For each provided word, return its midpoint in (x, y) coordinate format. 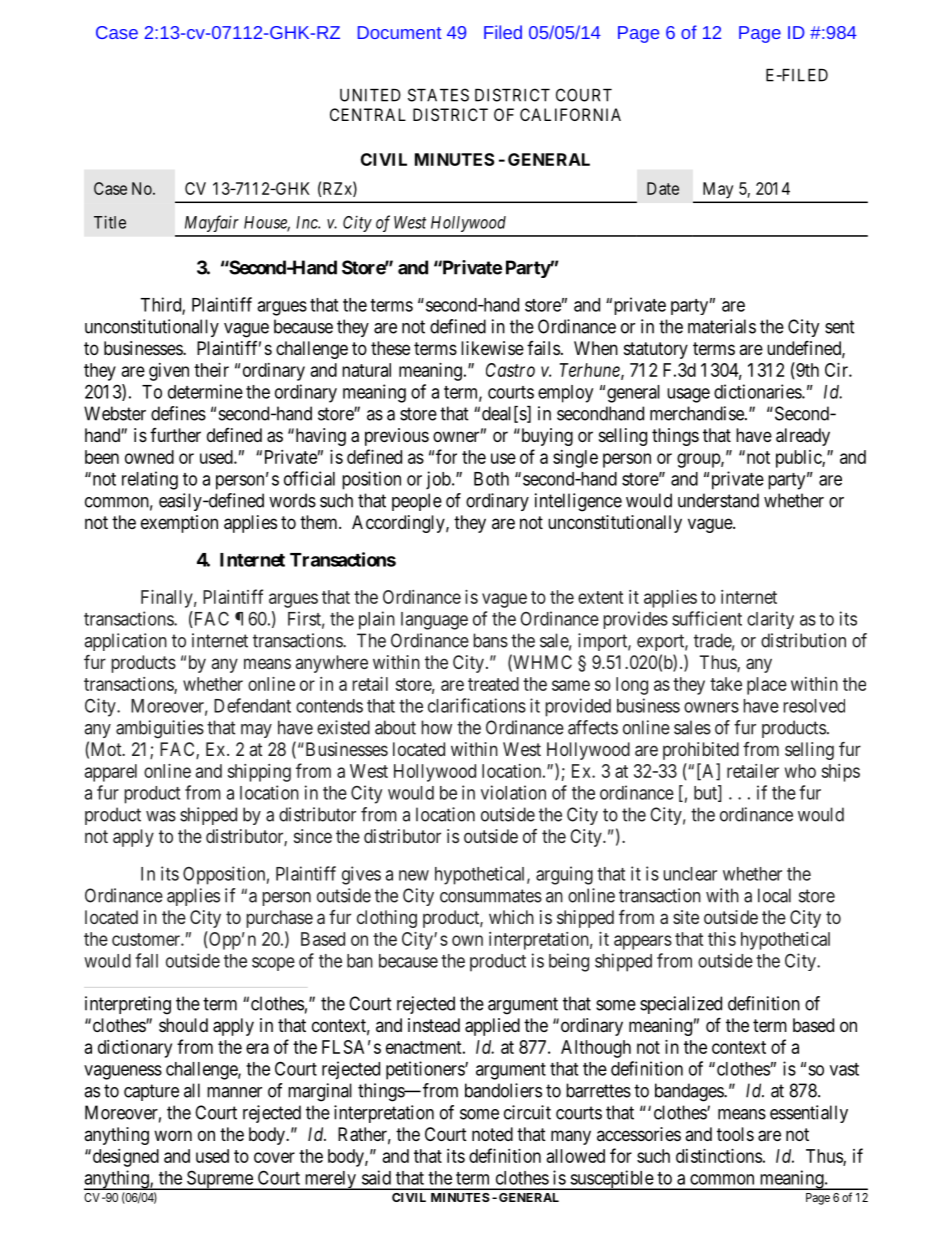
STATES (438, 95)
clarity (770, 620)
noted (492, 1134)
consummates (491, 896)
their (211, 370)
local (774, 895)
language (434, 621)
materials (722, 326)
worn (173, 1135)
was (161, 816)
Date (663, 188)
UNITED (370, 95)
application (125, 642)
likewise (492, 348)
